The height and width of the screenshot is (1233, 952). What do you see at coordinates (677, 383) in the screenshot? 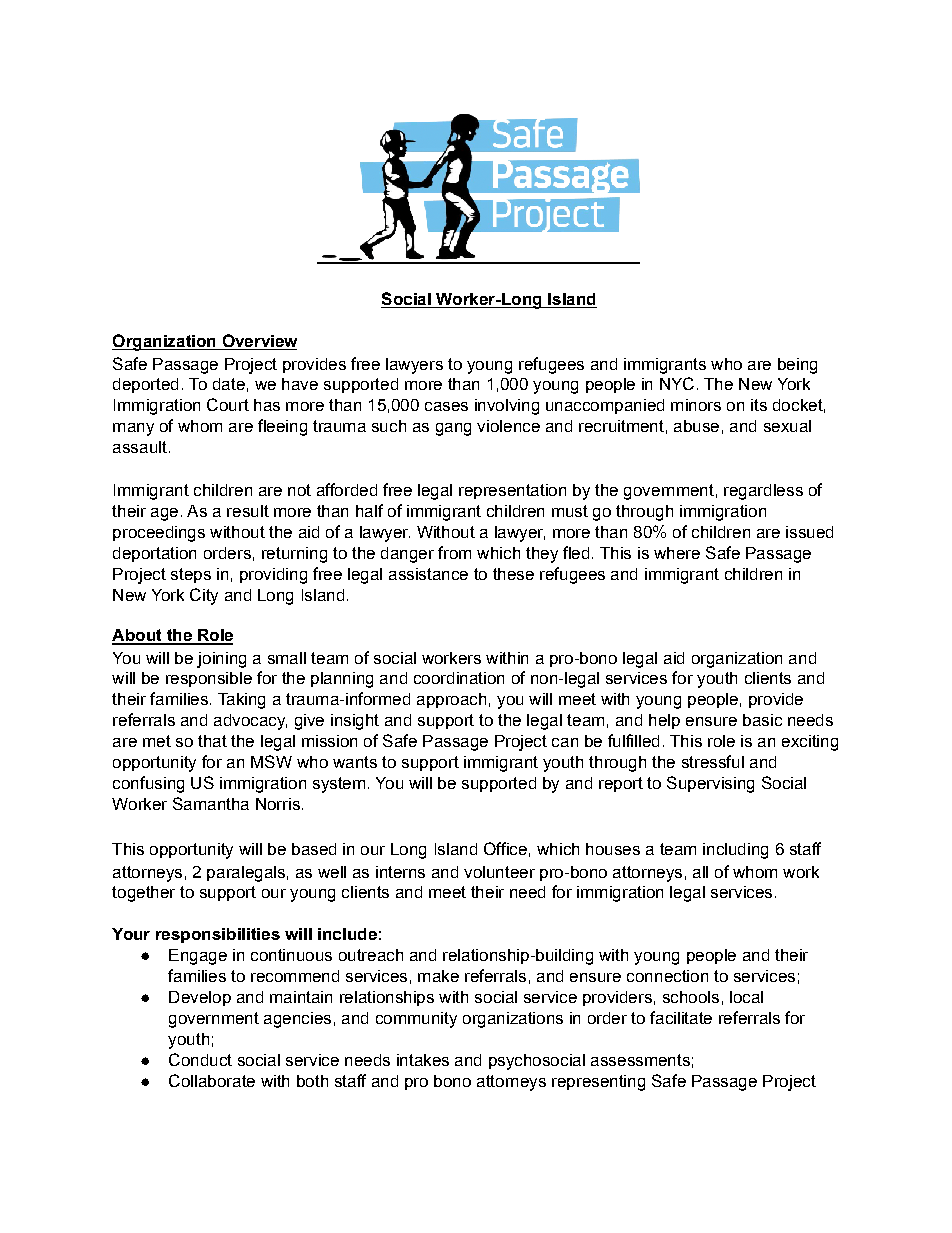
I see `NYC` at bounding box center [677, 383].
